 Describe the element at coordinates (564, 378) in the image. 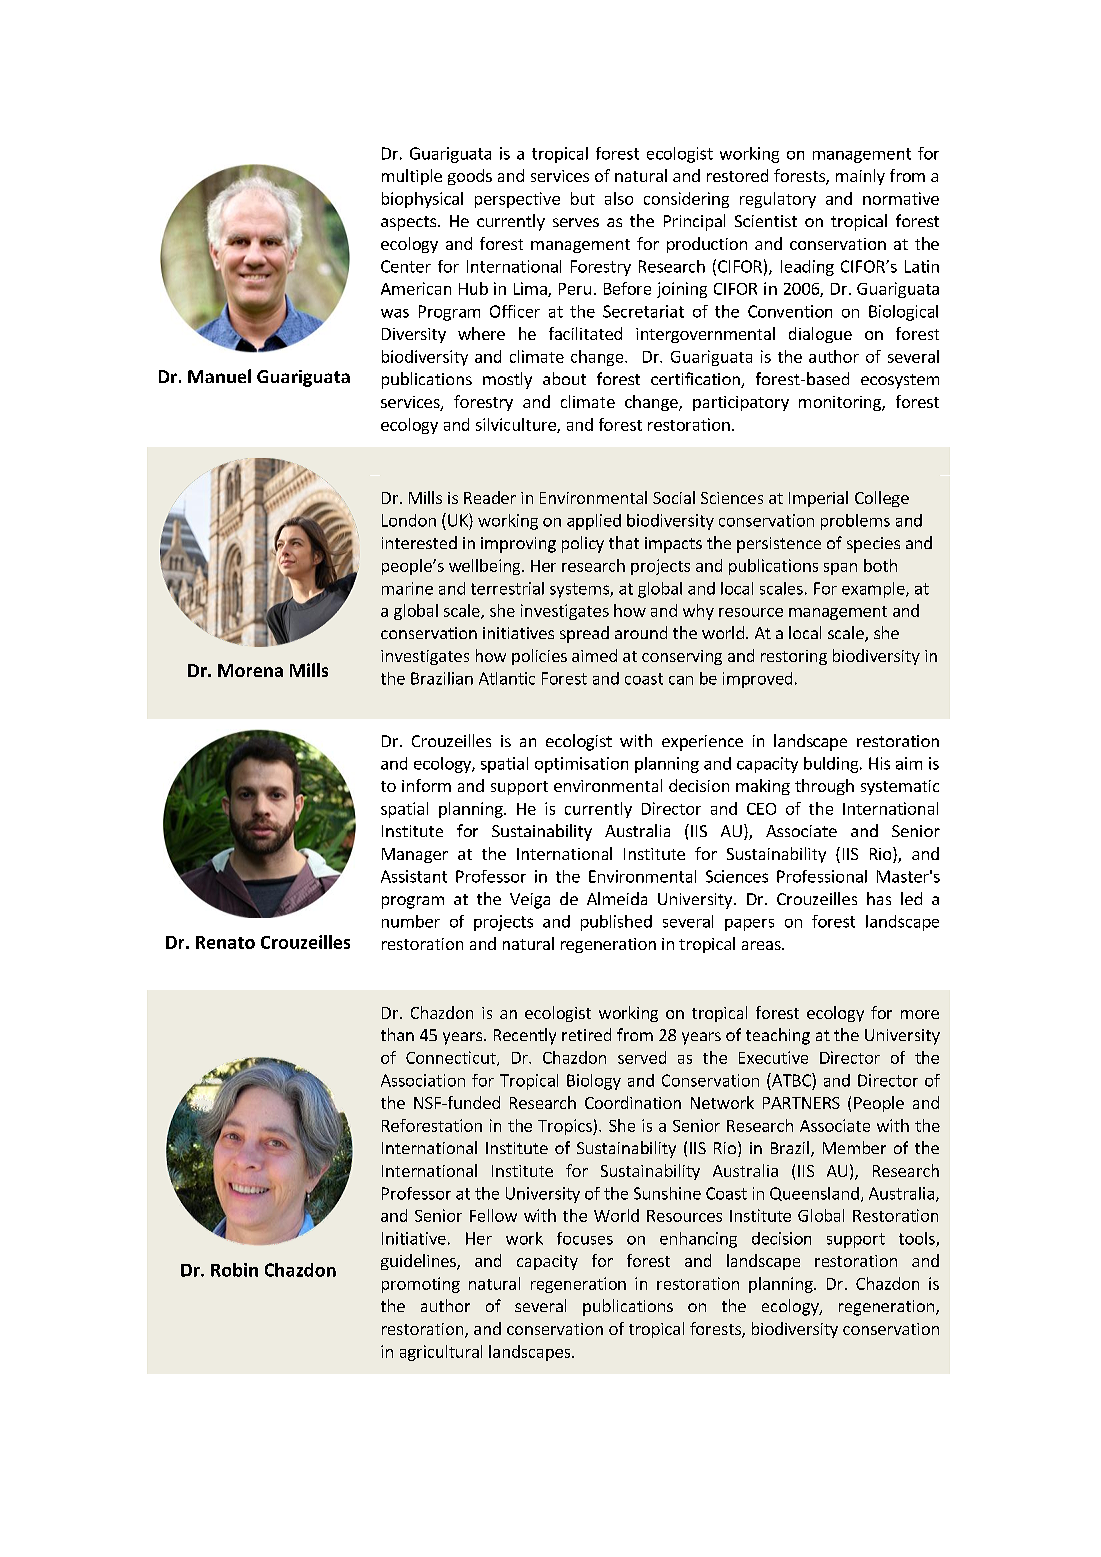

I see `about` at that location.
